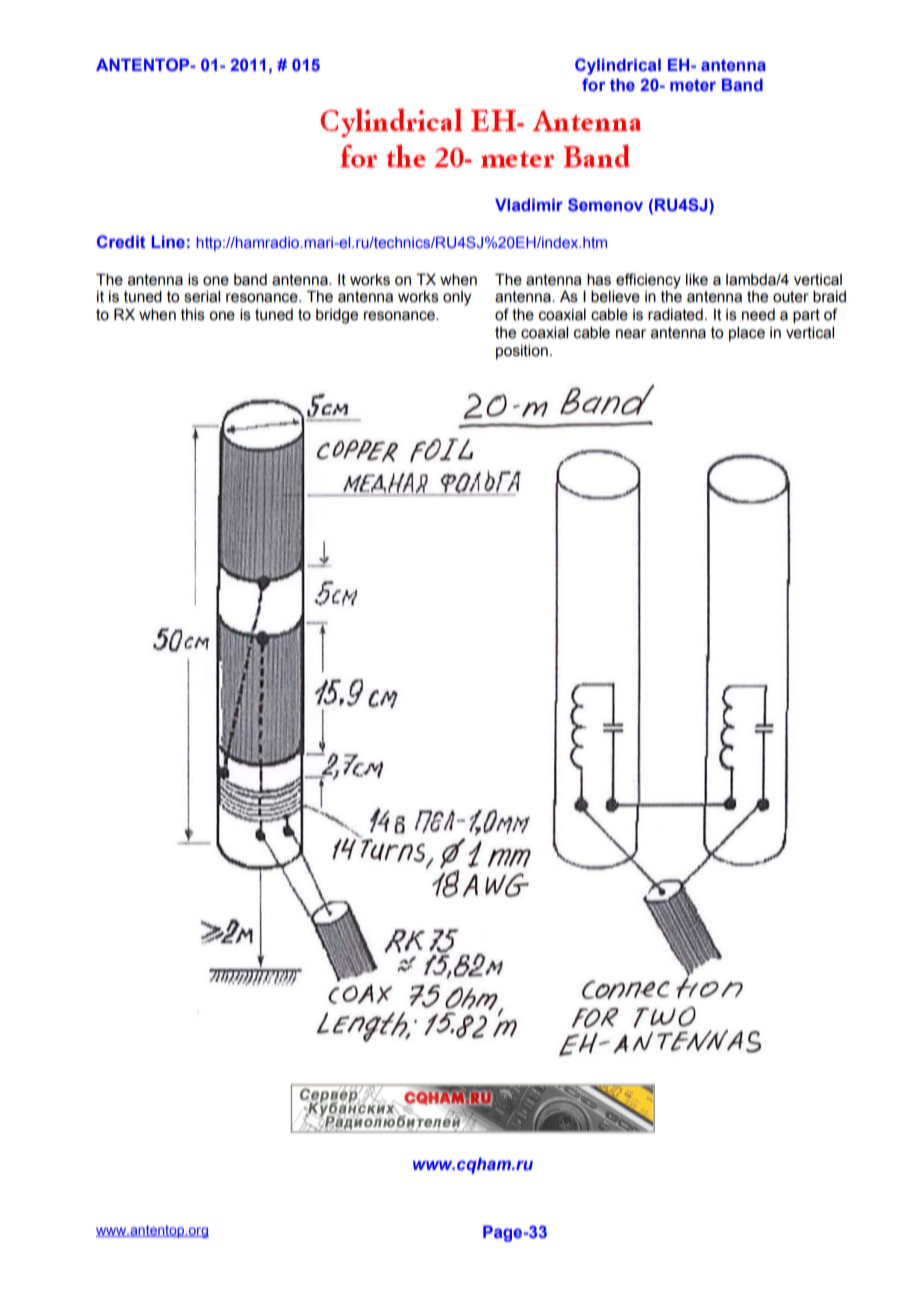  I want to click on Line, so click(168, 241).
